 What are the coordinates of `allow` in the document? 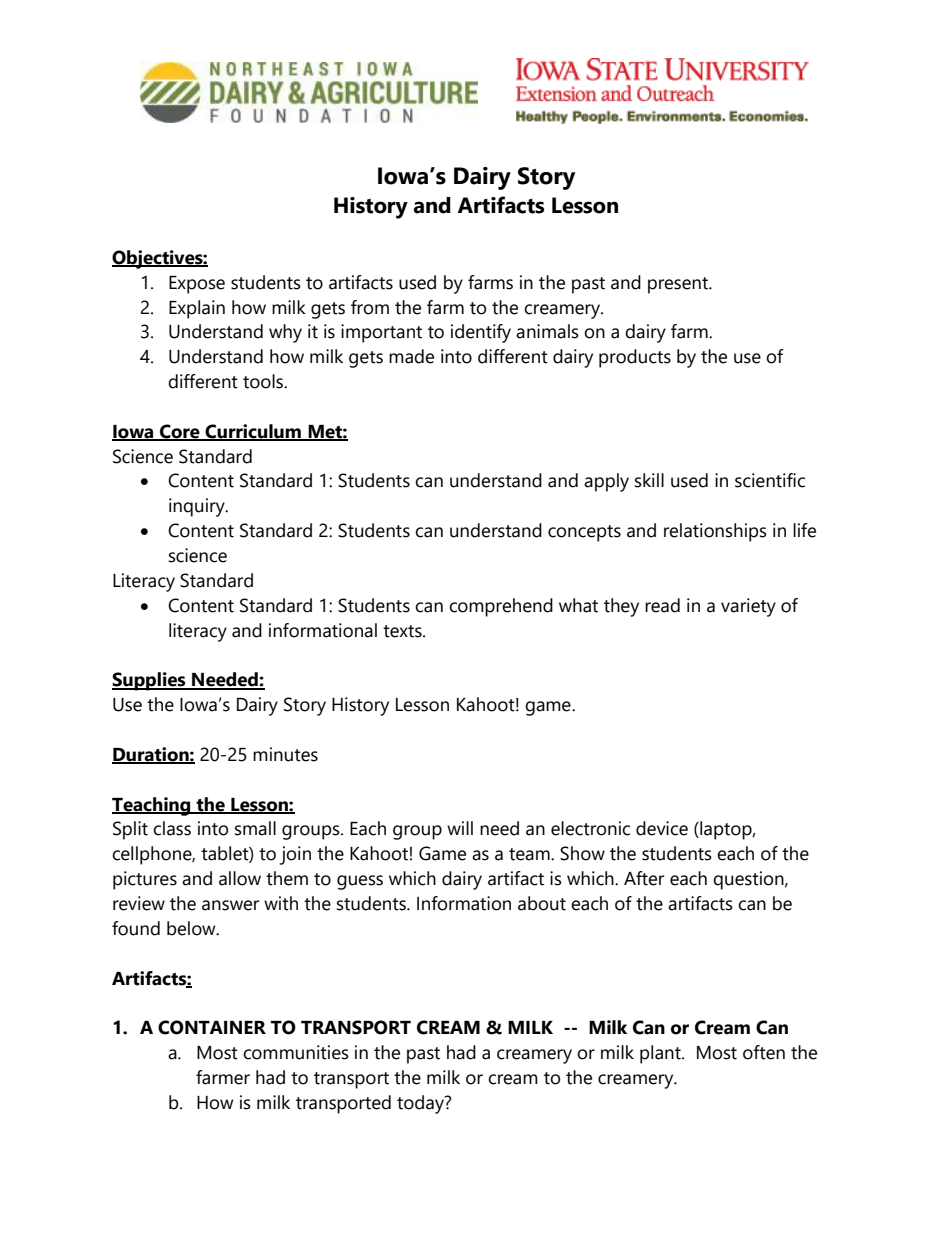 It's located at (240, 878).
